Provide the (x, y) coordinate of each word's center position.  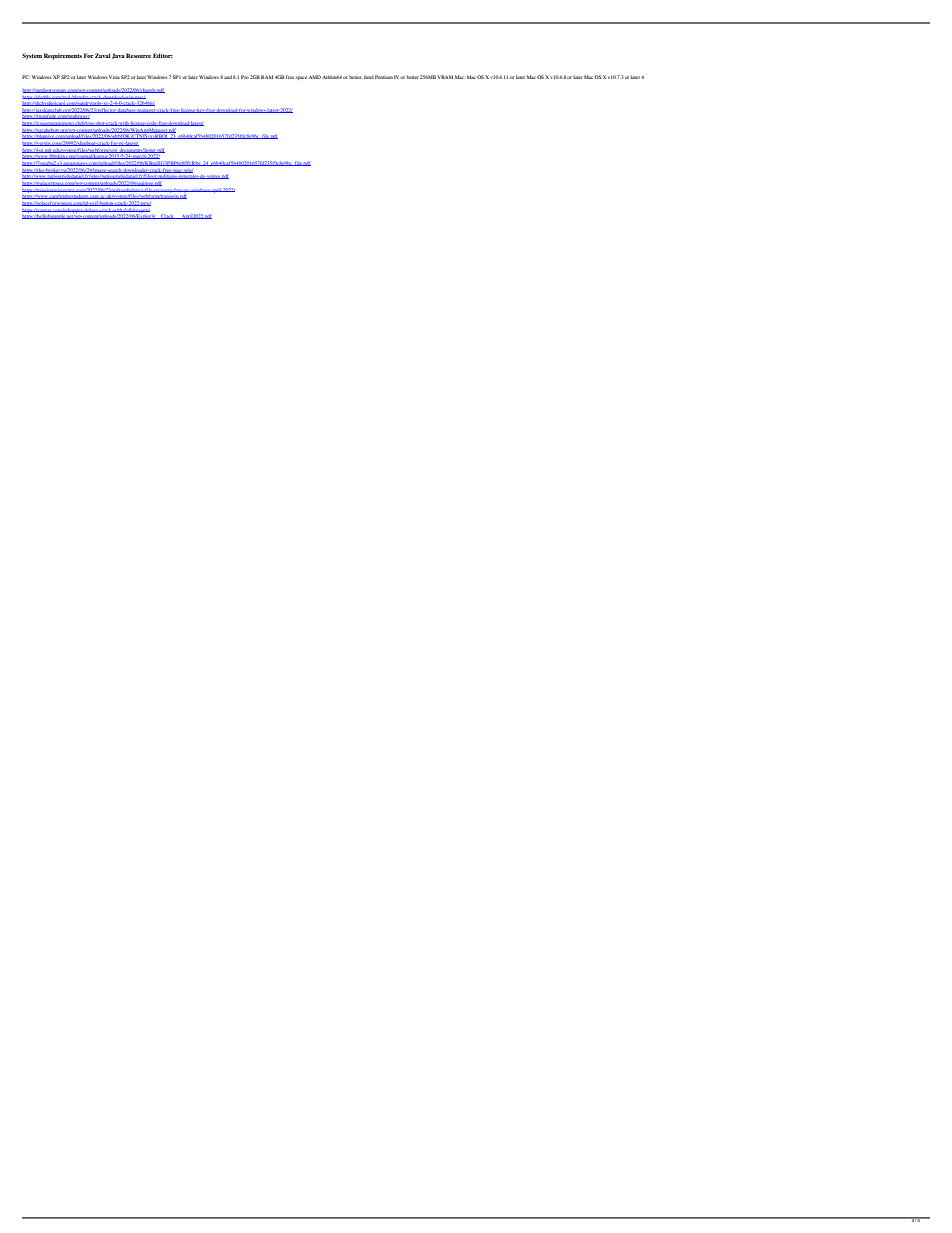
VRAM (445, 77)
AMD (315, 77)
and (228, 77)
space (301, 78)
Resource (138, 55)
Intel (369, 77)
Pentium (384, 77)
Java (118, 56)
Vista (114, 77)
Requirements (63, 56)
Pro (245, 77)
